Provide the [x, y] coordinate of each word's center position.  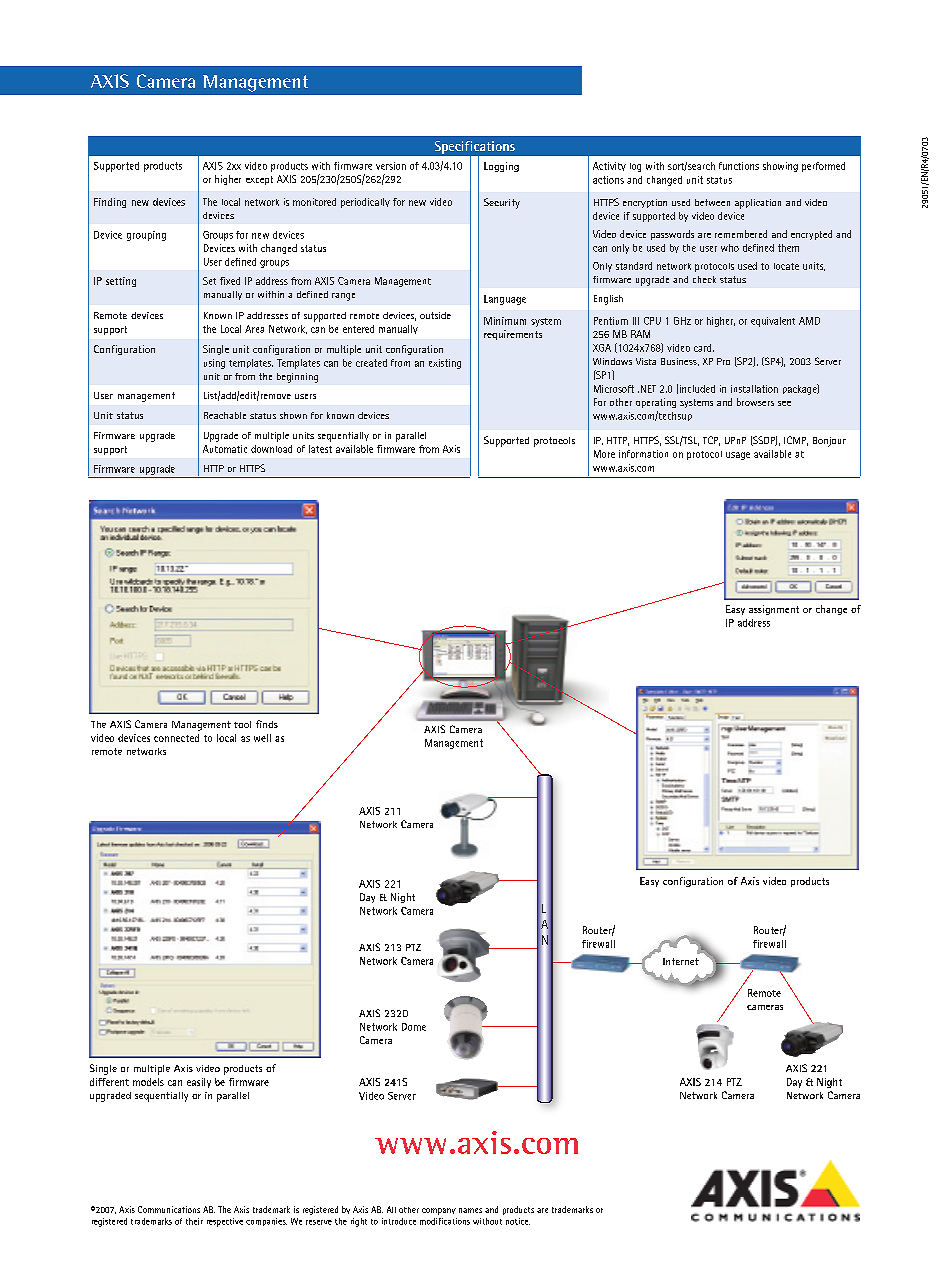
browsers [755, 402]
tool [242, 724]
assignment [774, 610]
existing [445, 364]
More [604, 454]
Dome [414, 1027]
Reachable [225, 415]
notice [518, 1221]
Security [502, 203]
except [259, 180]
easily [199, 1083]
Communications [169, 1209]
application [758, 204]
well [262, 738]
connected [176, 738]
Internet [681, 961]
